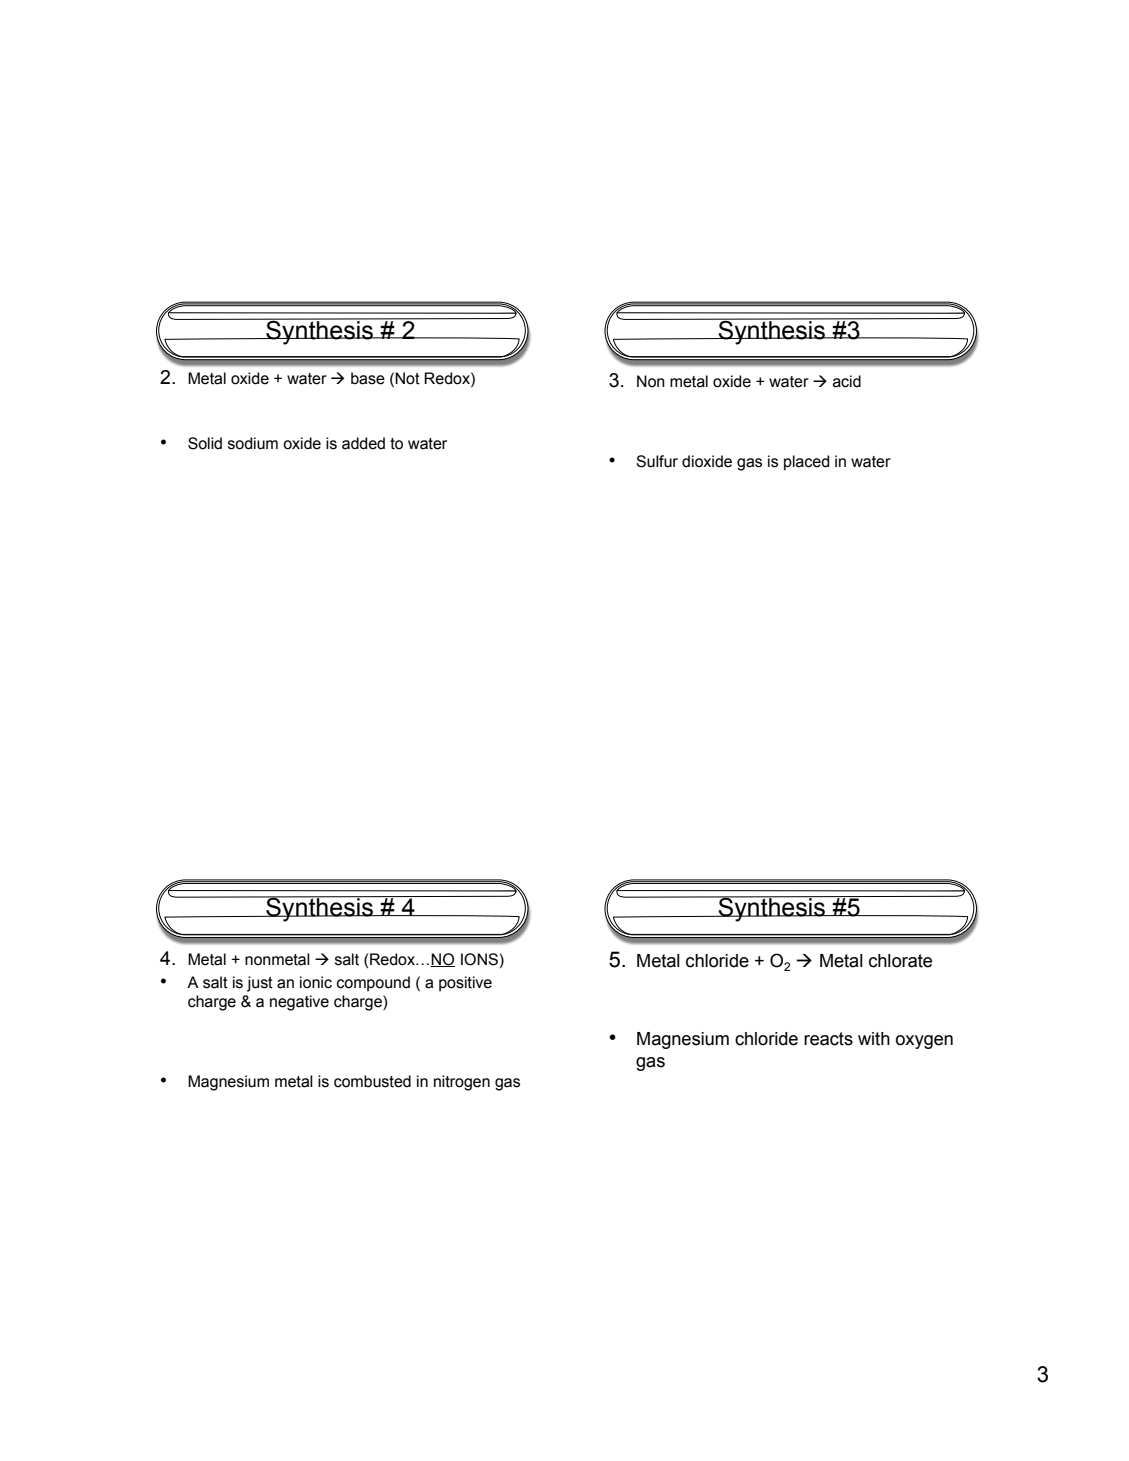 The width and height of the page is (1129, 1461). Describe the element at coordinates (847, 381) in the page. I see `acid` at that location.
